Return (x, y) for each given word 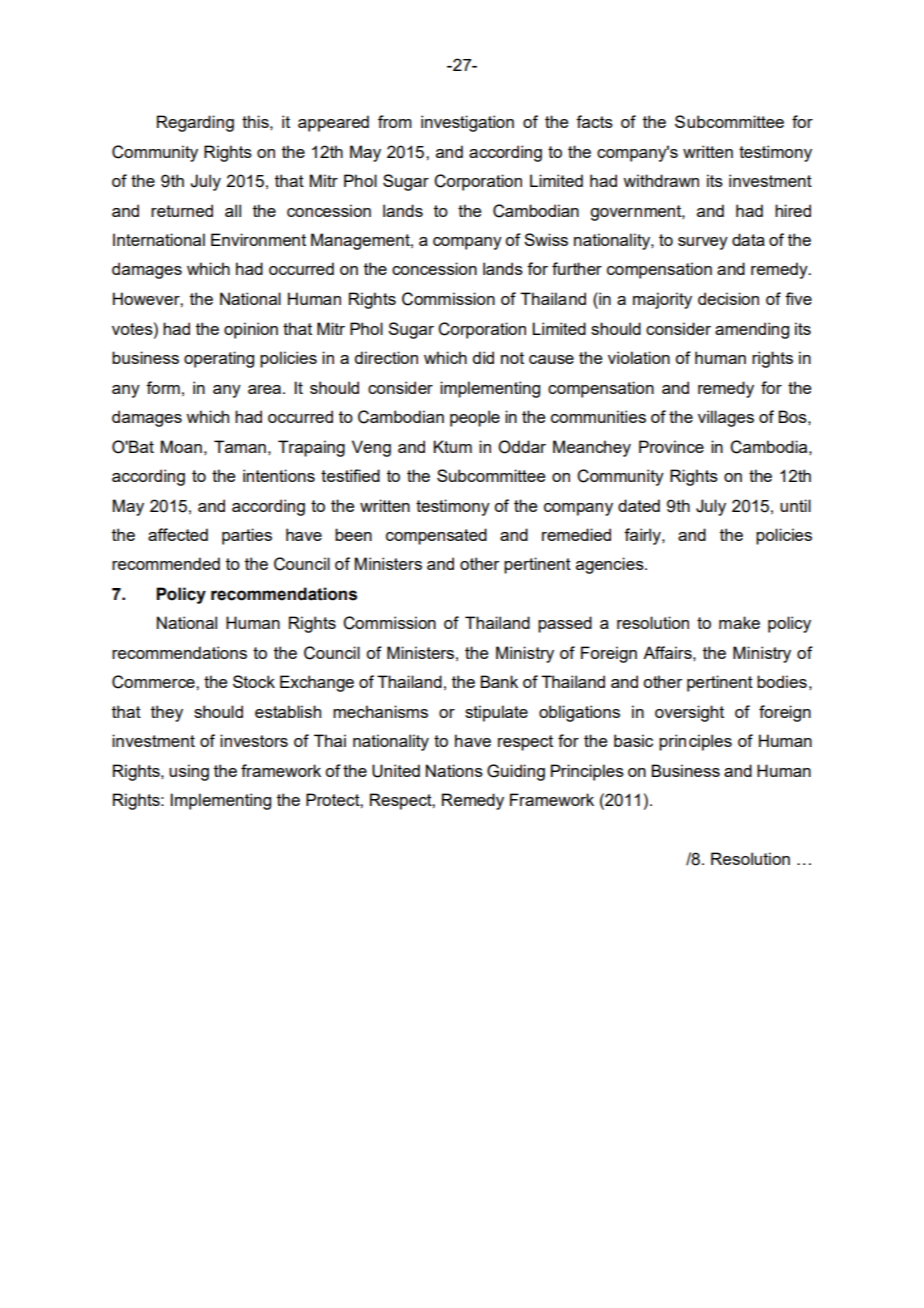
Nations (454, 770)
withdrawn (661, 180)
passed (565, 624)
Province (671, 446)
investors (254, 740)
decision (728, 298)
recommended (166, 563)
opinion (251, 330)
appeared (333, 123)
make (739, 622)
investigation (467, 123)
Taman (240, 446)
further (577, 268)
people (475, 418)
